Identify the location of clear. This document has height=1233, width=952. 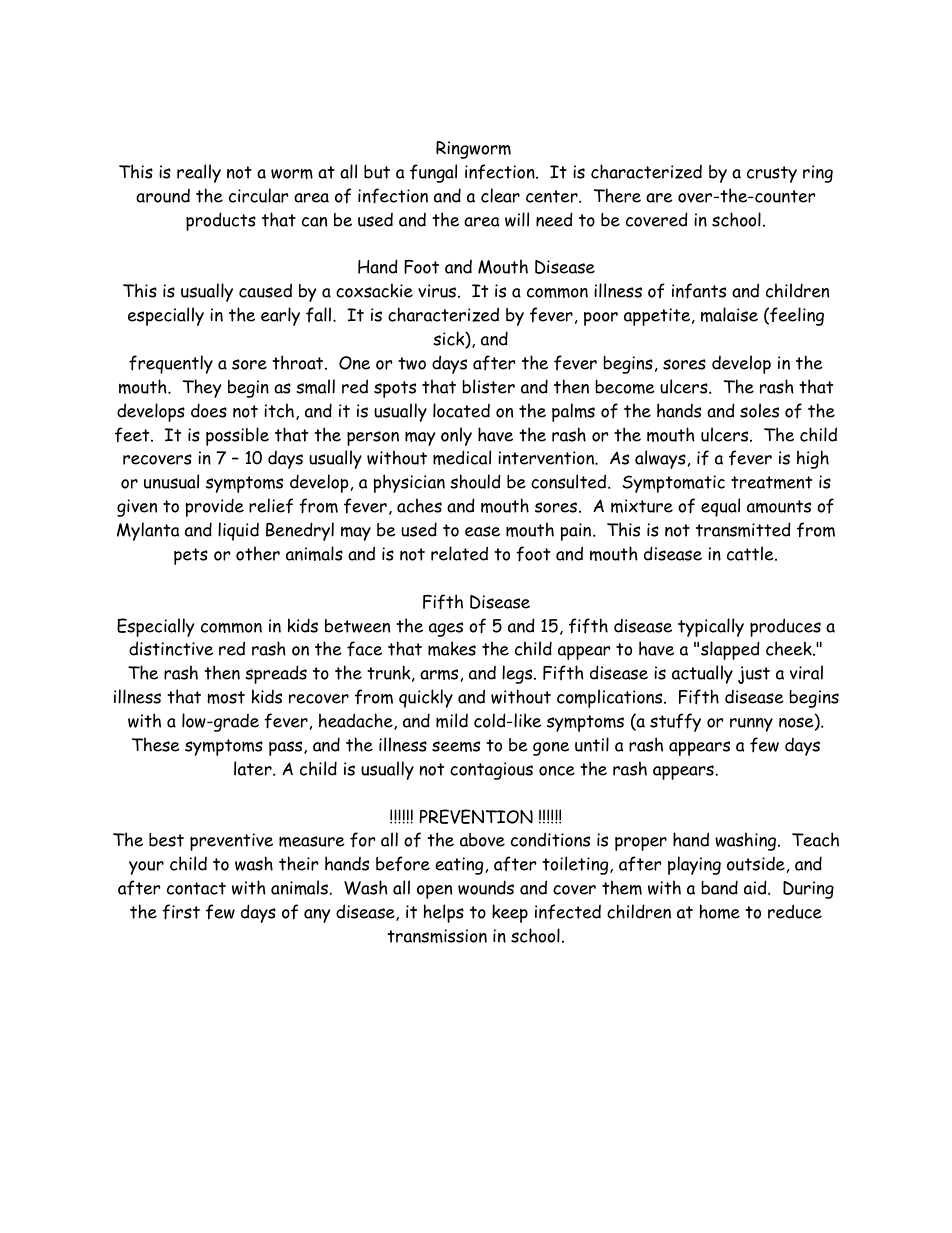
(500, 195).
